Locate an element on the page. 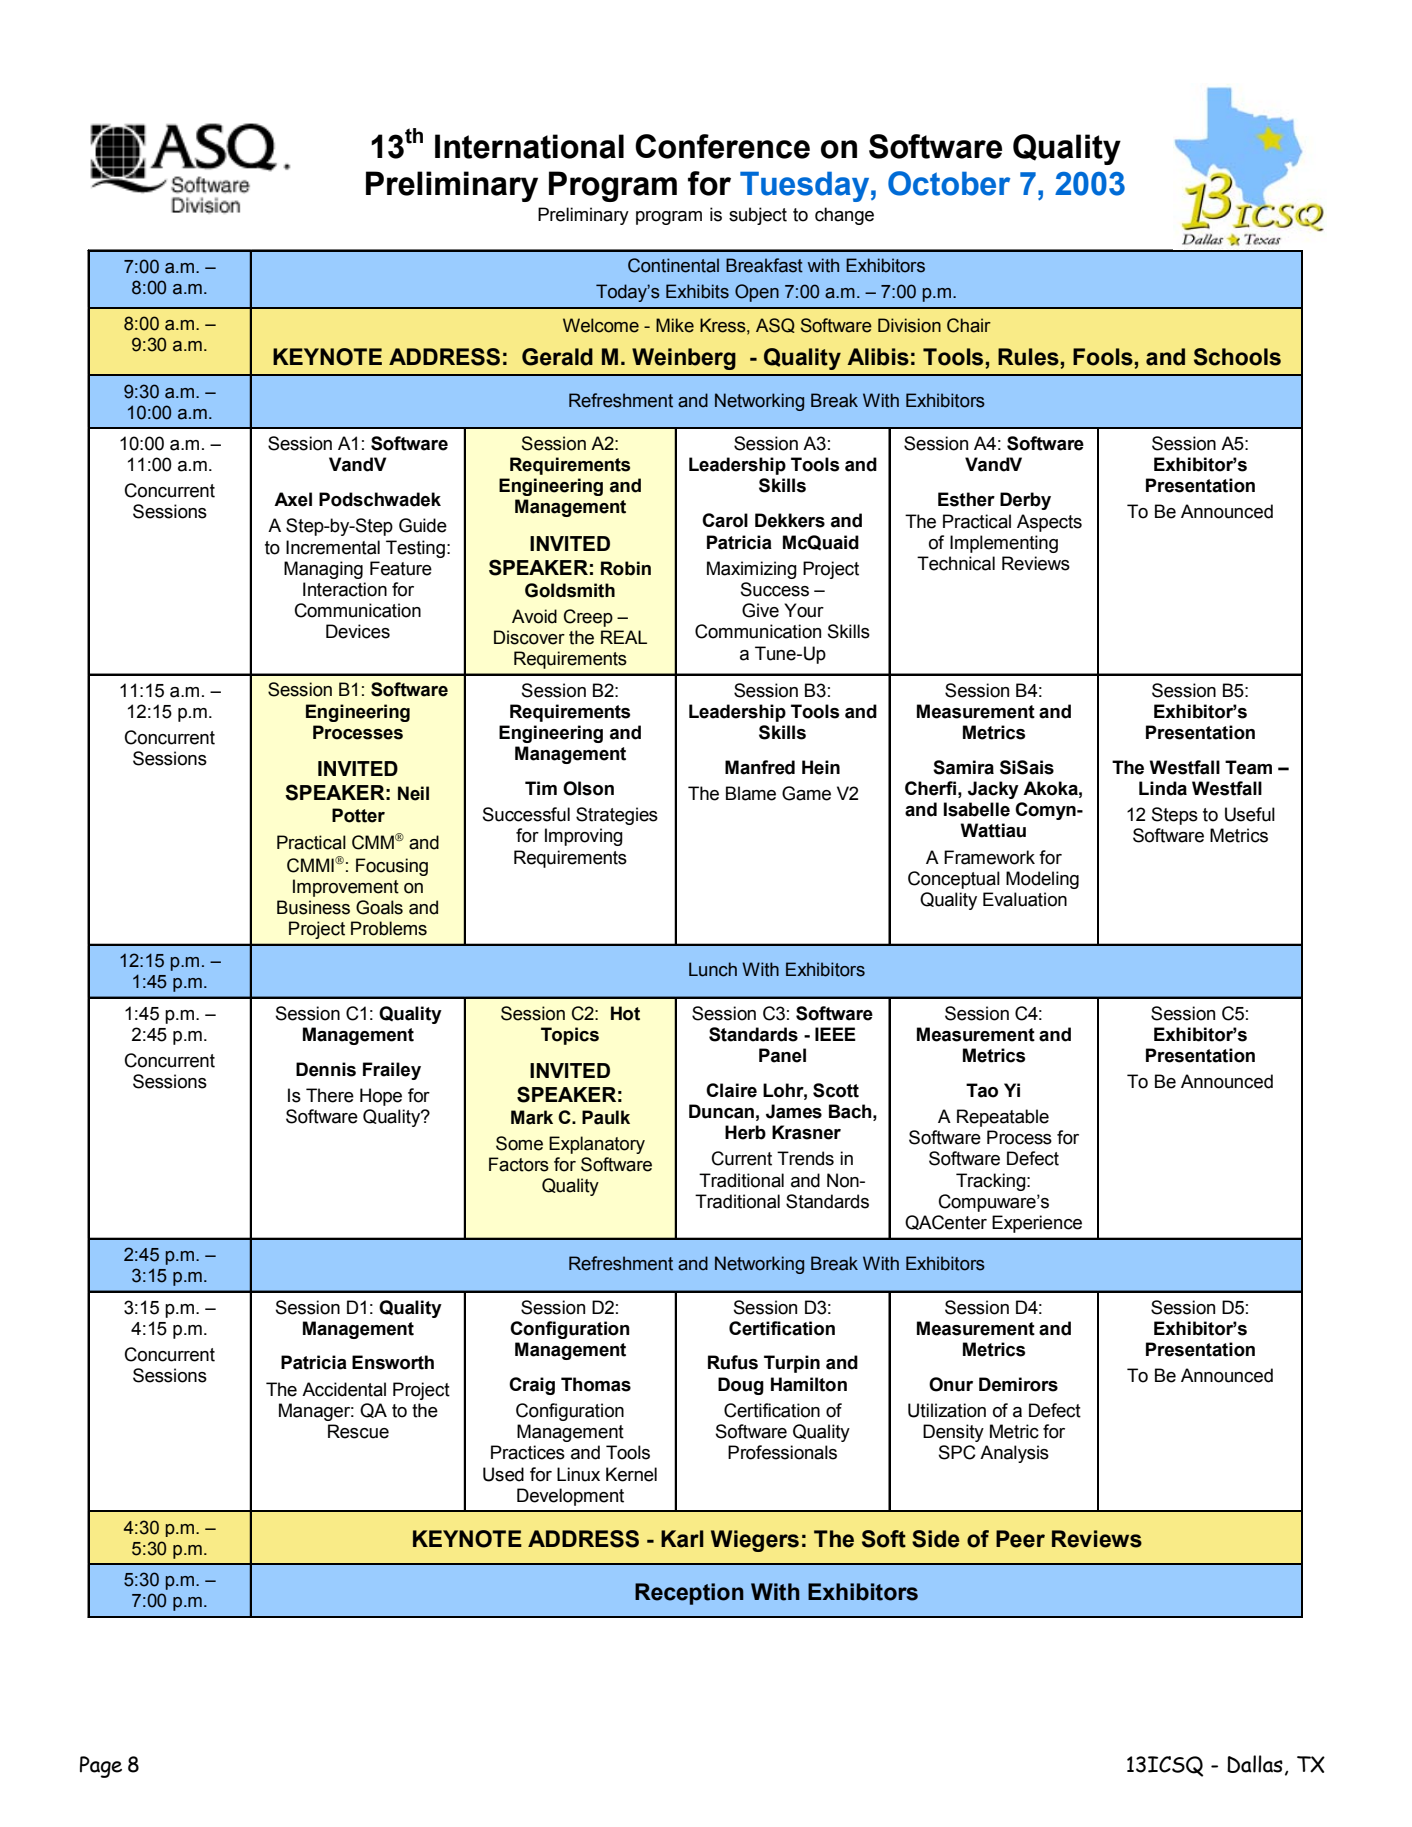  Business is located at coordinates (313, 907).
